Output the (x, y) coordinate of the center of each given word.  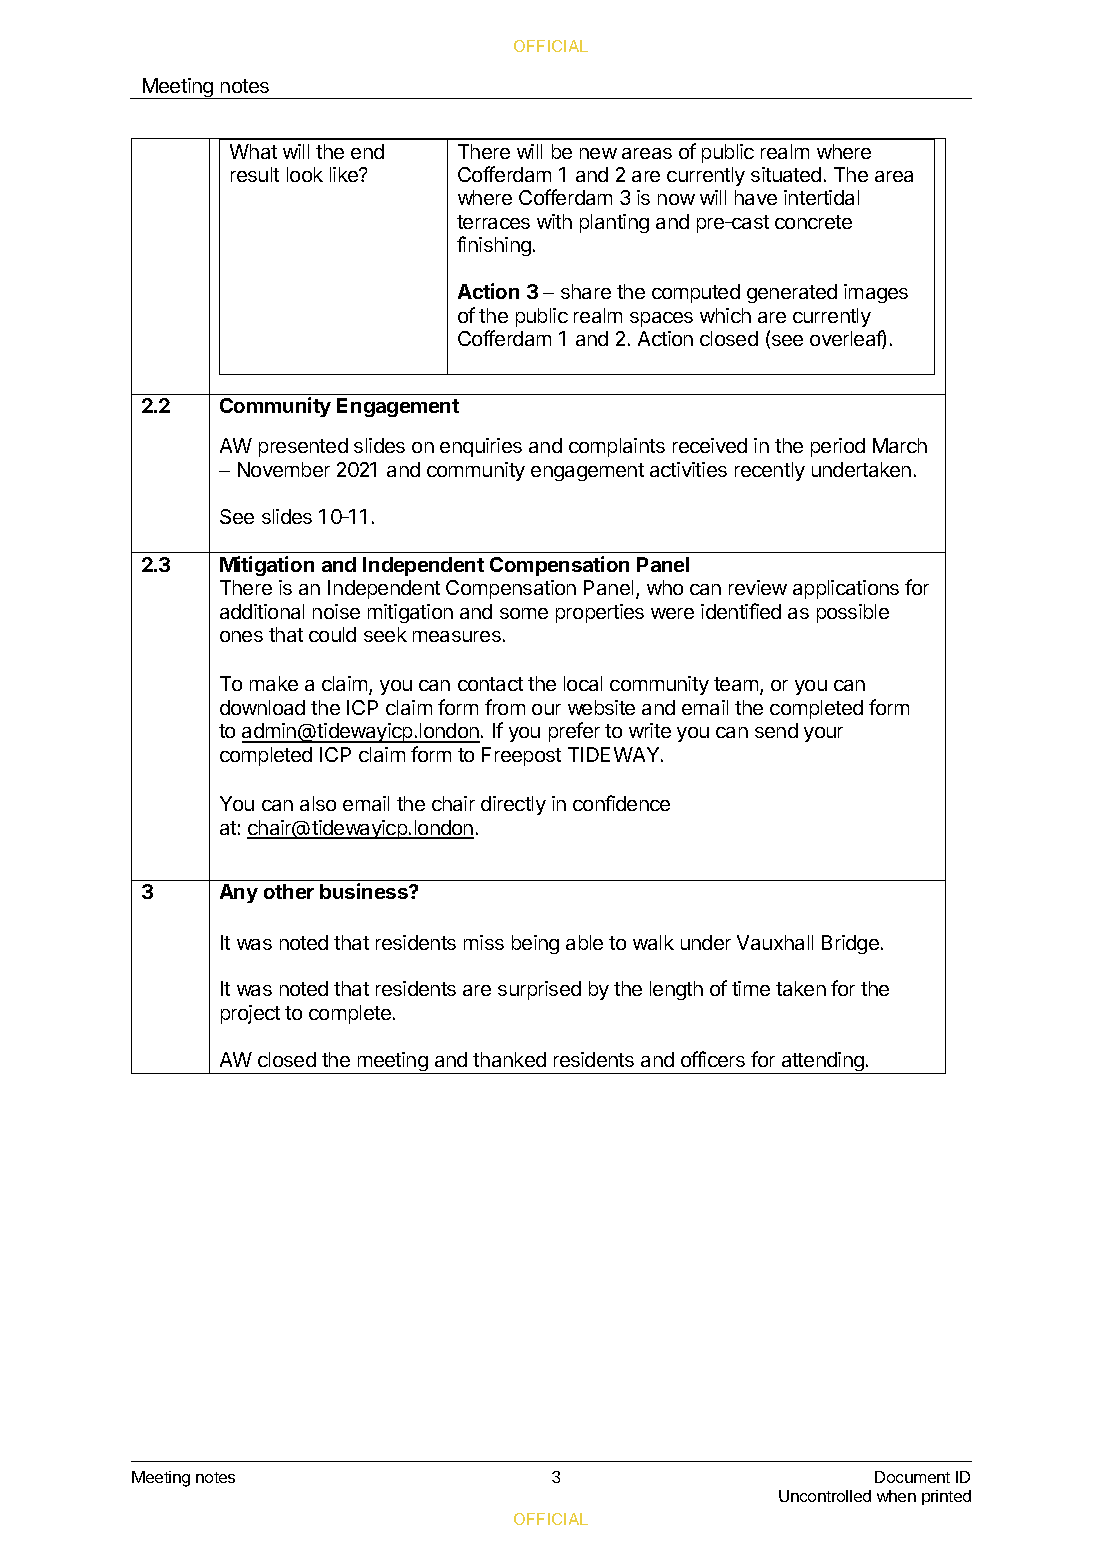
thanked (509, 1059)
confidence (621, 803)
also (318, 803)
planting (614, 223)
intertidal (821, 197)
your (823, 734)
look (305, 174)
